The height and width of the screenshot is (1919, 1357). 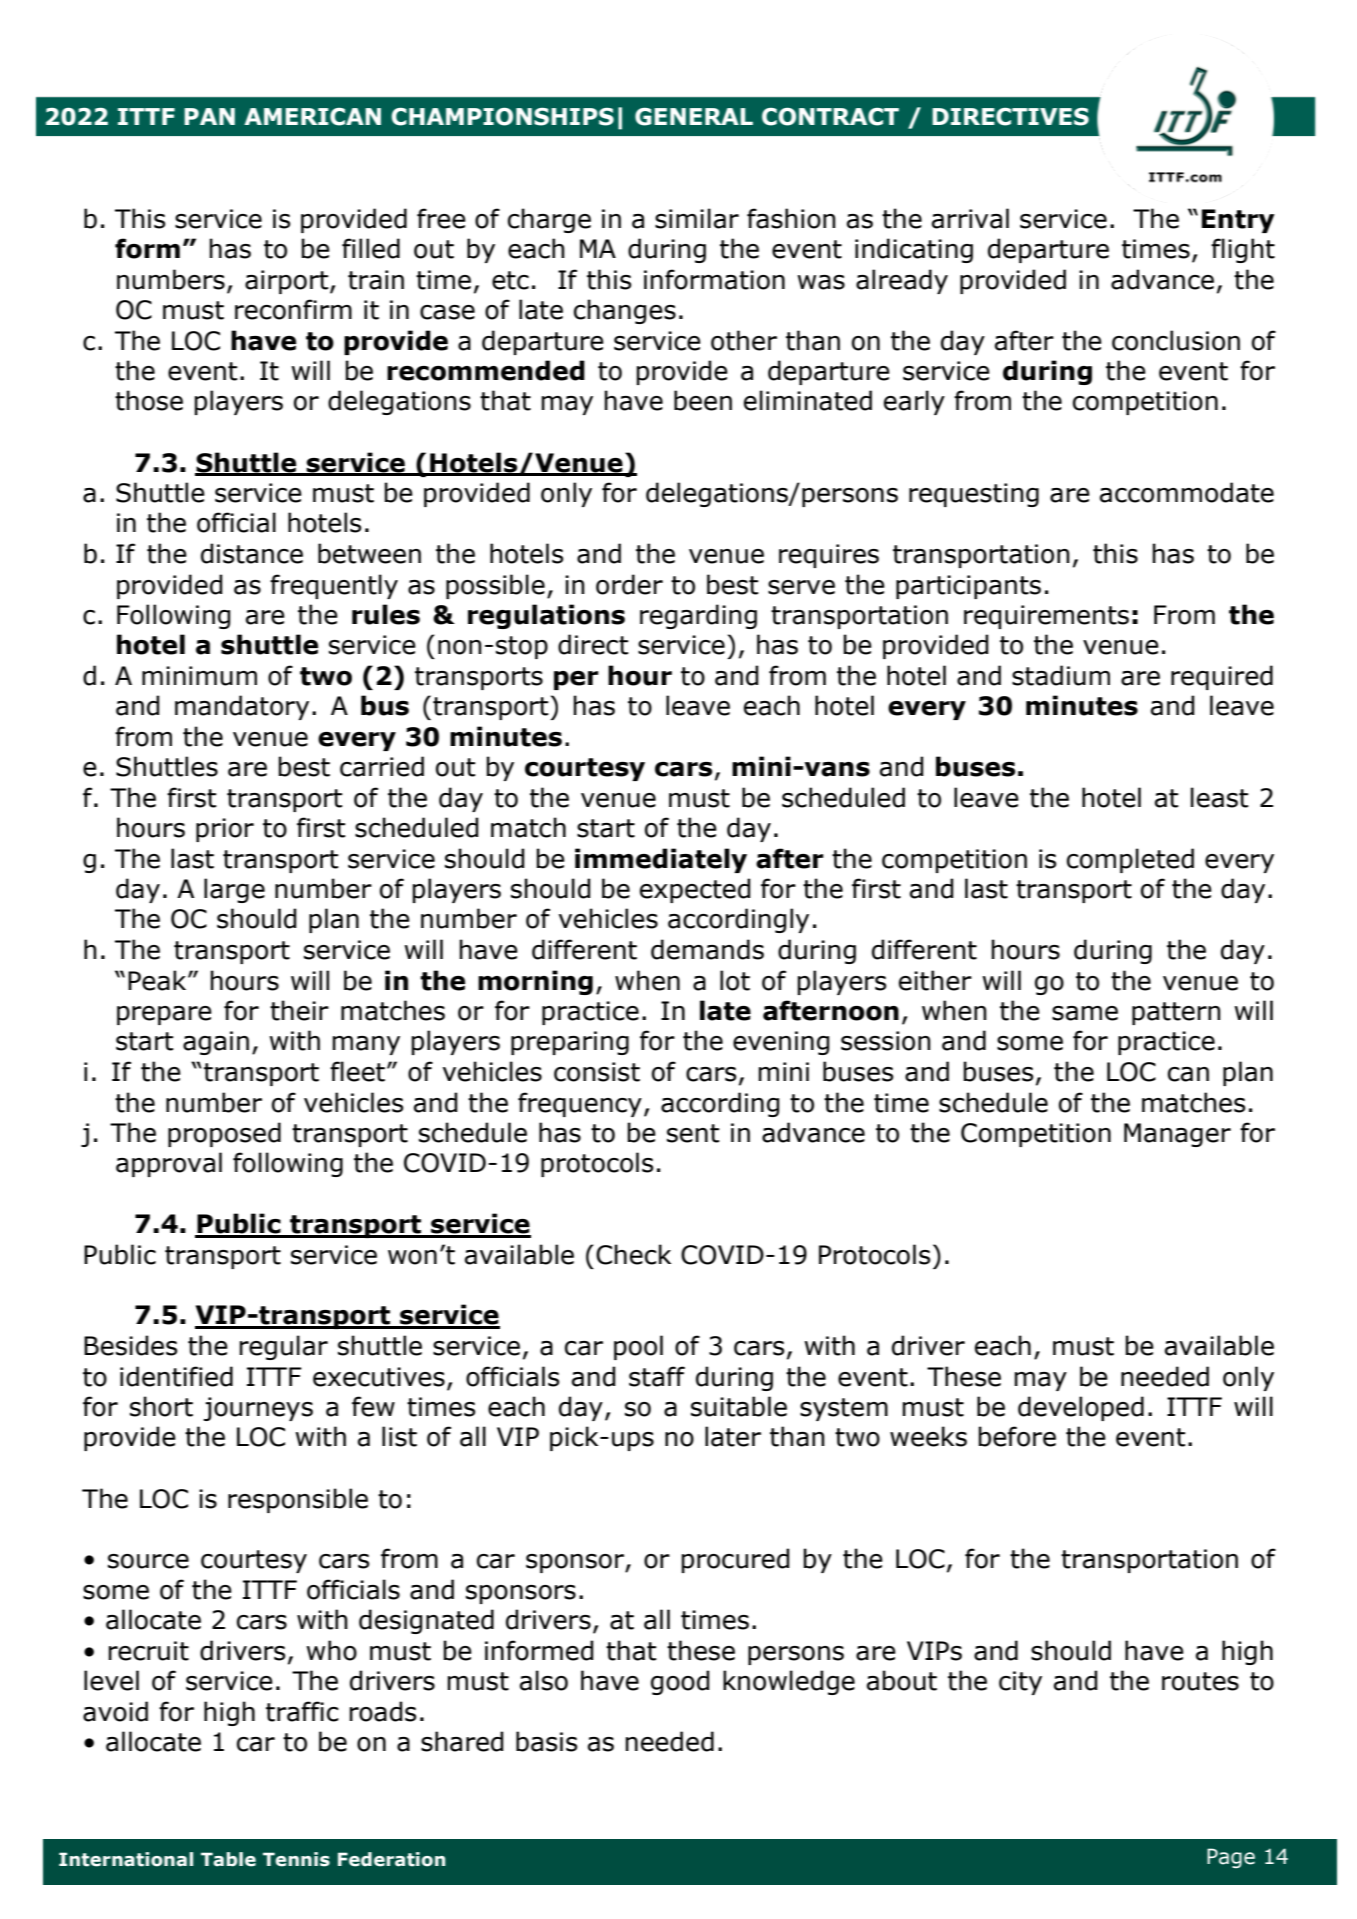 I want to click on Tennis, so click(x=296, y=1859).
